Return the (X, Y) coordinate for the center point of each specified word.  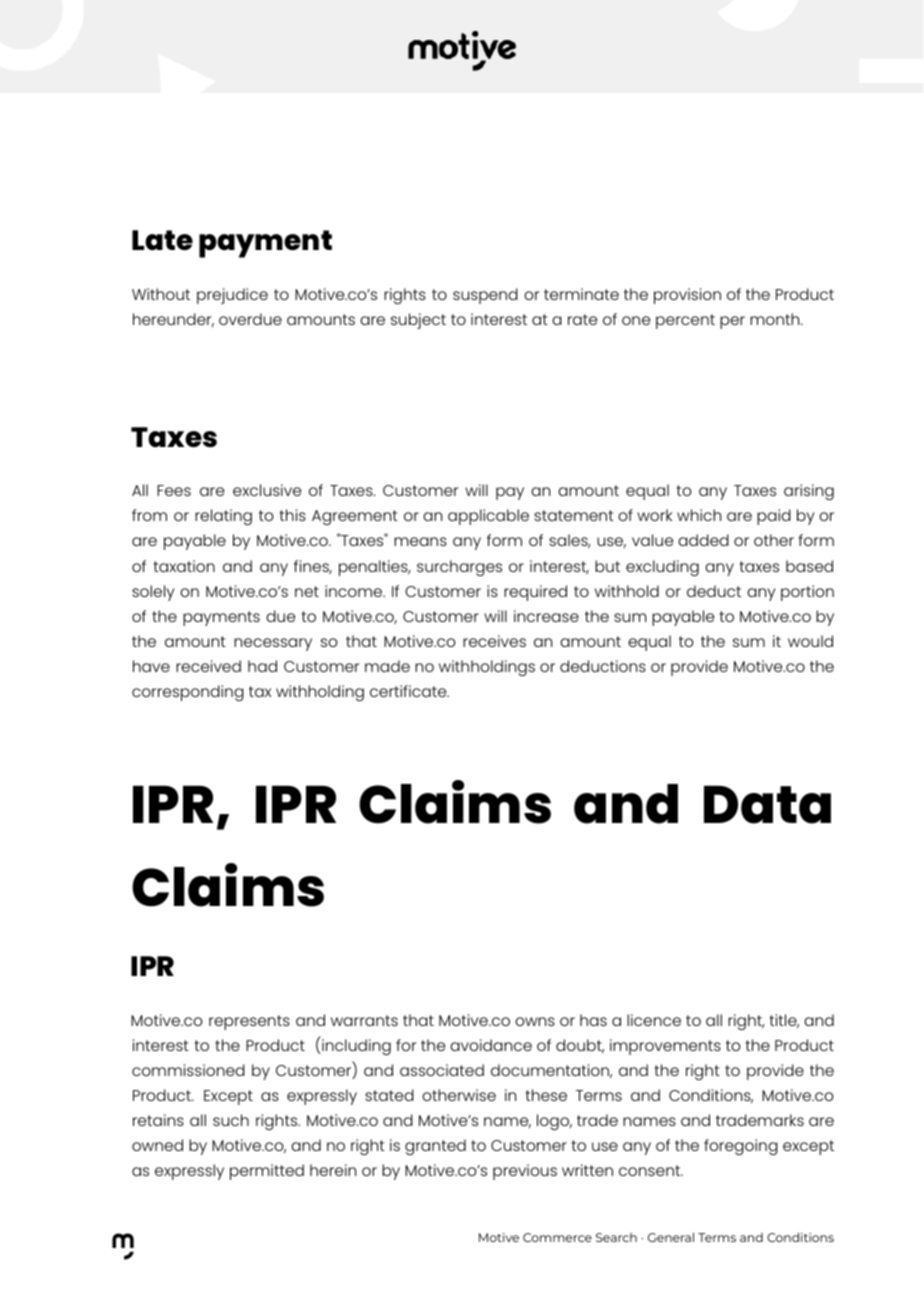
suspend (485, 296)
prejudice (232, 296)
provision (687, 296)
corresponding (188, 693)
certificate (409, 691)
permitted (267, 1172)
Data (767, 804)
